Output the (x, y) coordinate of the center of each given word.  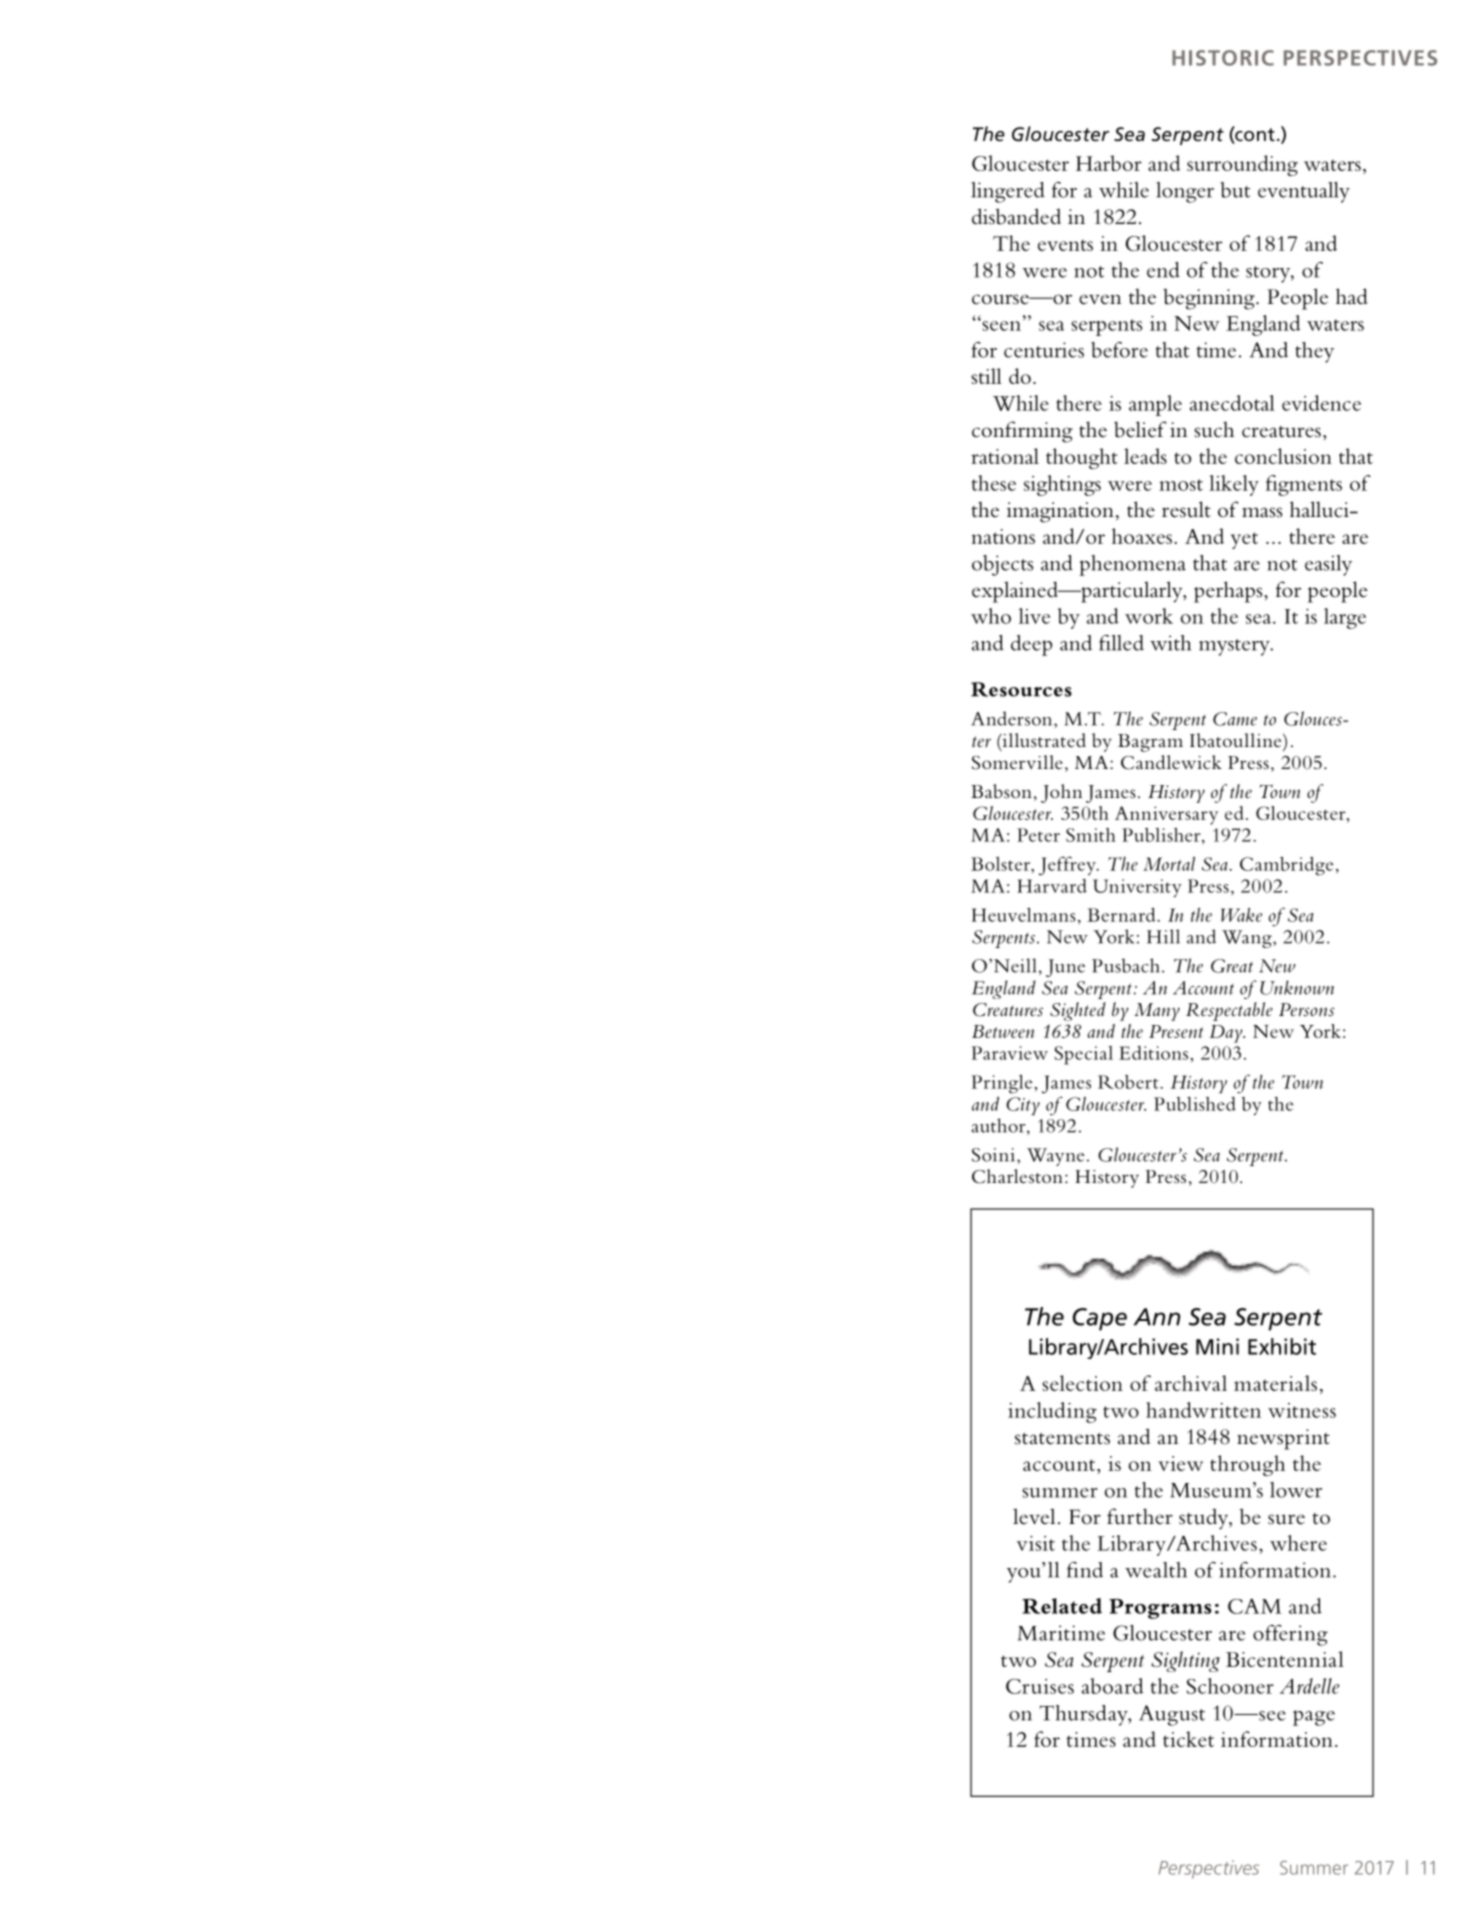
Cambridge (1286, 866)
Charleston (1017, 1176)
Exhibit (1282, 1346)
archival (1191, 1383)
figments (1303, 485)
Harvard (1052, 886)
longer (1185, 192)
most (1181, 485)
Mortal (1169, 864)
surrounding (1242, 165)
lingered (1008, 192)
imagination (1060, 512)
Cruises (1040, 1686)
